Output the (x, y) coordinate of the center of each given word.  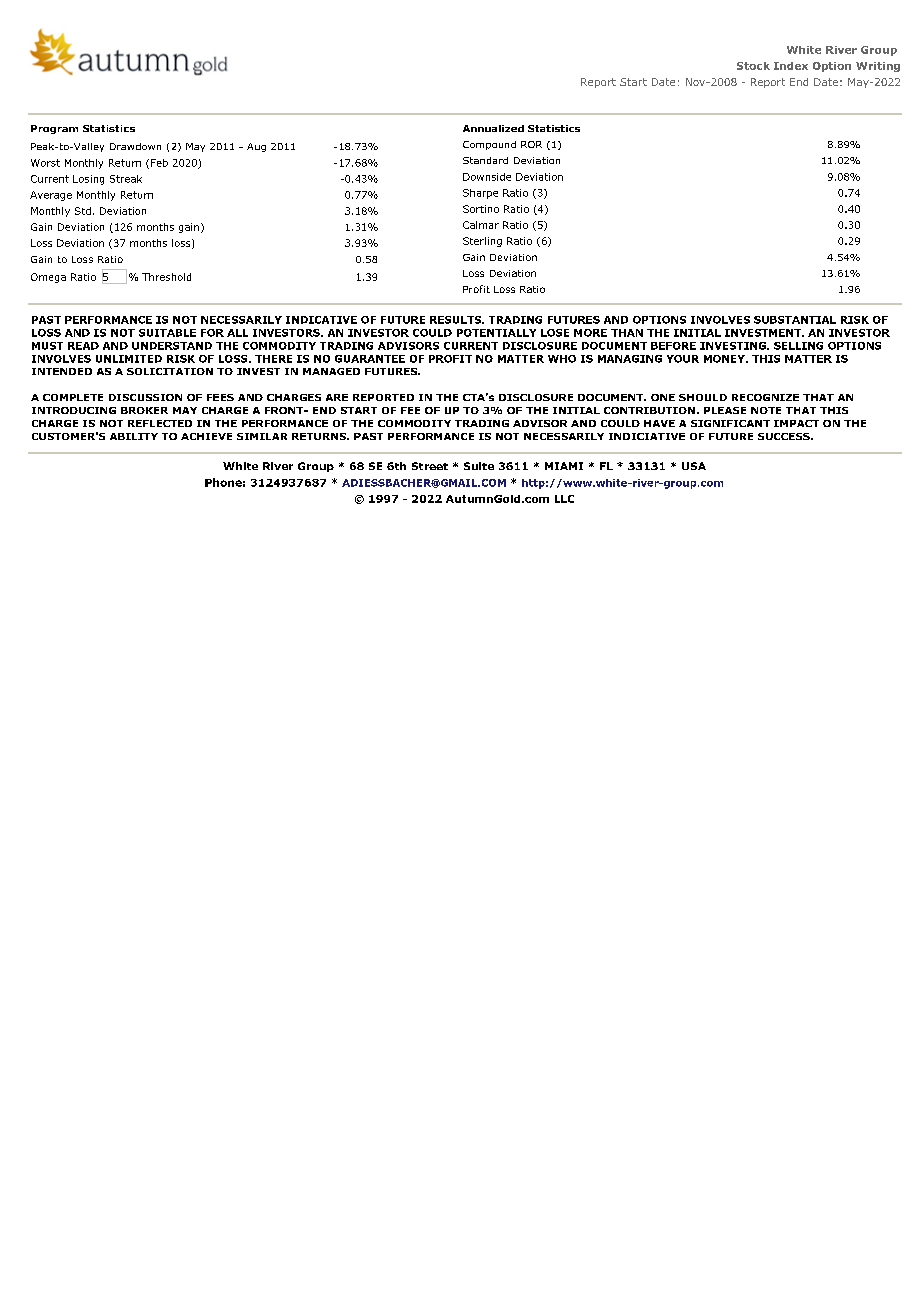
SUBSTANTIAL (795, 320)
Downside (487, 177)
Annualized (493, 128)
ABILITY (134, 436)
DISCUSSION (145, 397)
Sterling (482, 242)
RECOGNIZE (765, 397)
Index (791, 66)
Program (54, 129)
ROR (531, 144)
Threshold (166, 277)
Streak (126, 179)
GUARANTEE (370, 359)
